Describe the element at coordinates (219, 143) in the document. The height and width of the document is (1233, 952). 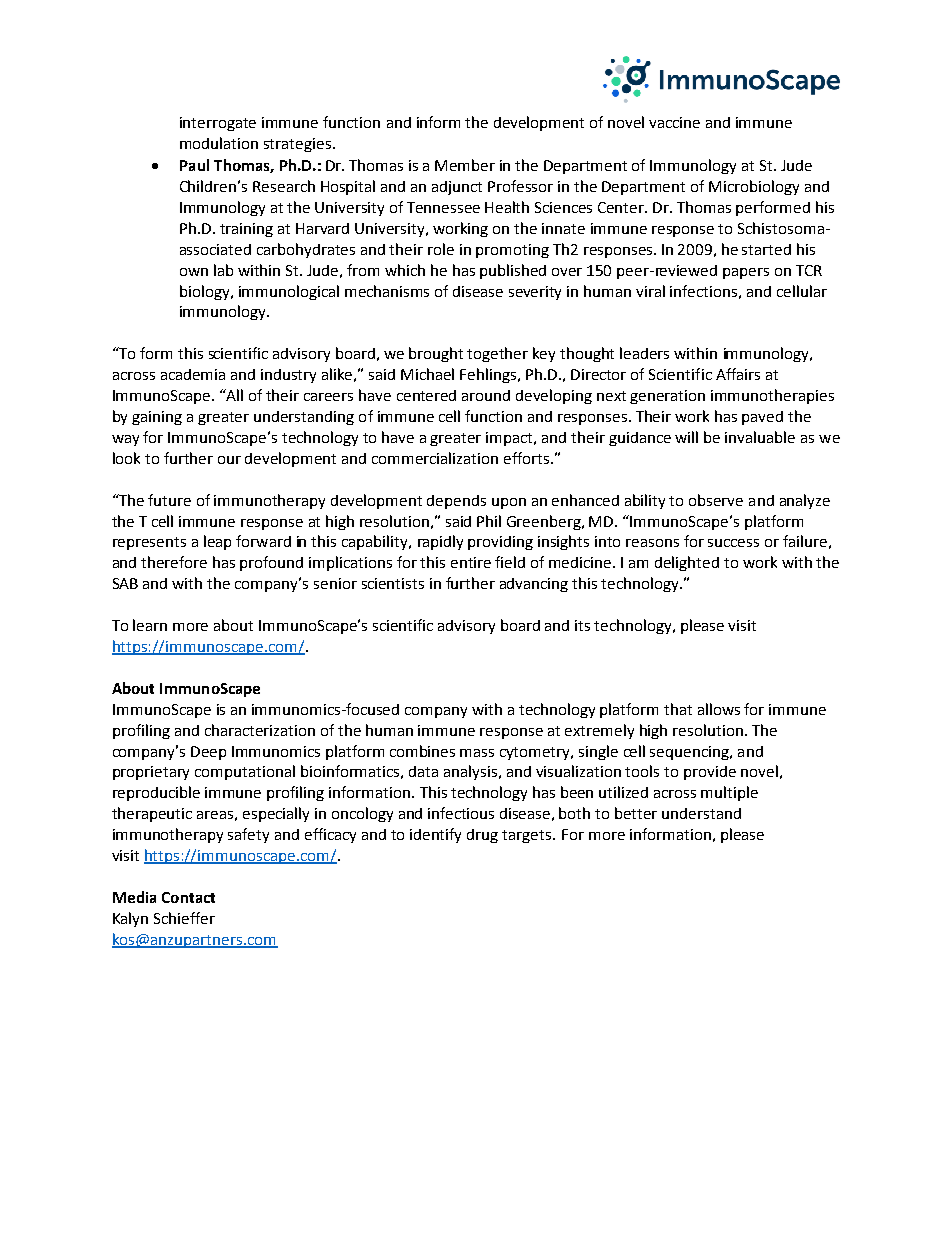
I see `modulation` at that location.
